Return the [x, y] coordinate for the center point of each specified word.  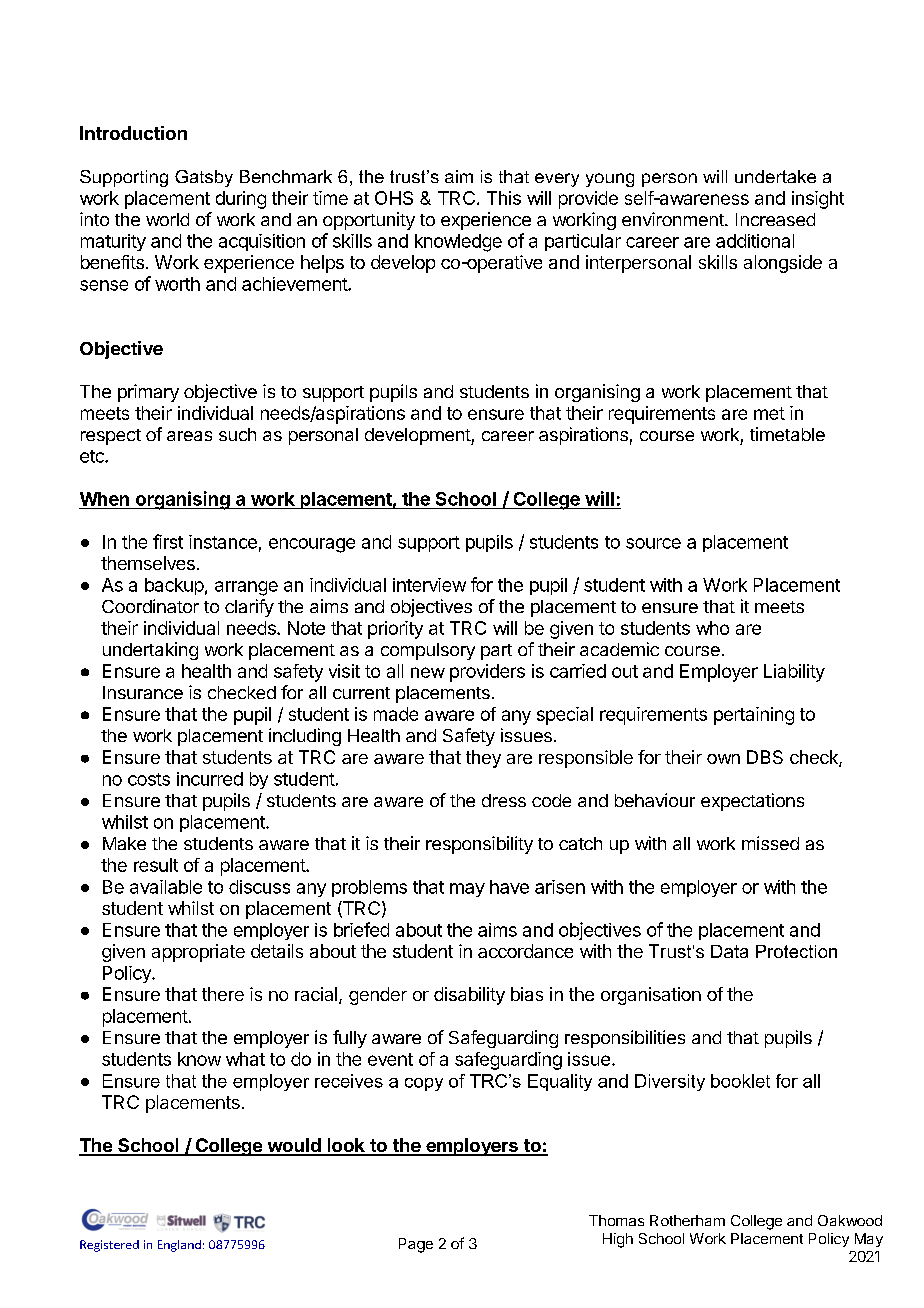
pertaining [754, 716]
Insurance [143, 692]
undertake [775, 176]
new [428, 672]
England [179, 1246]
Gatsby [204, 178]
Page [416, 1245]
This [504, 198]
